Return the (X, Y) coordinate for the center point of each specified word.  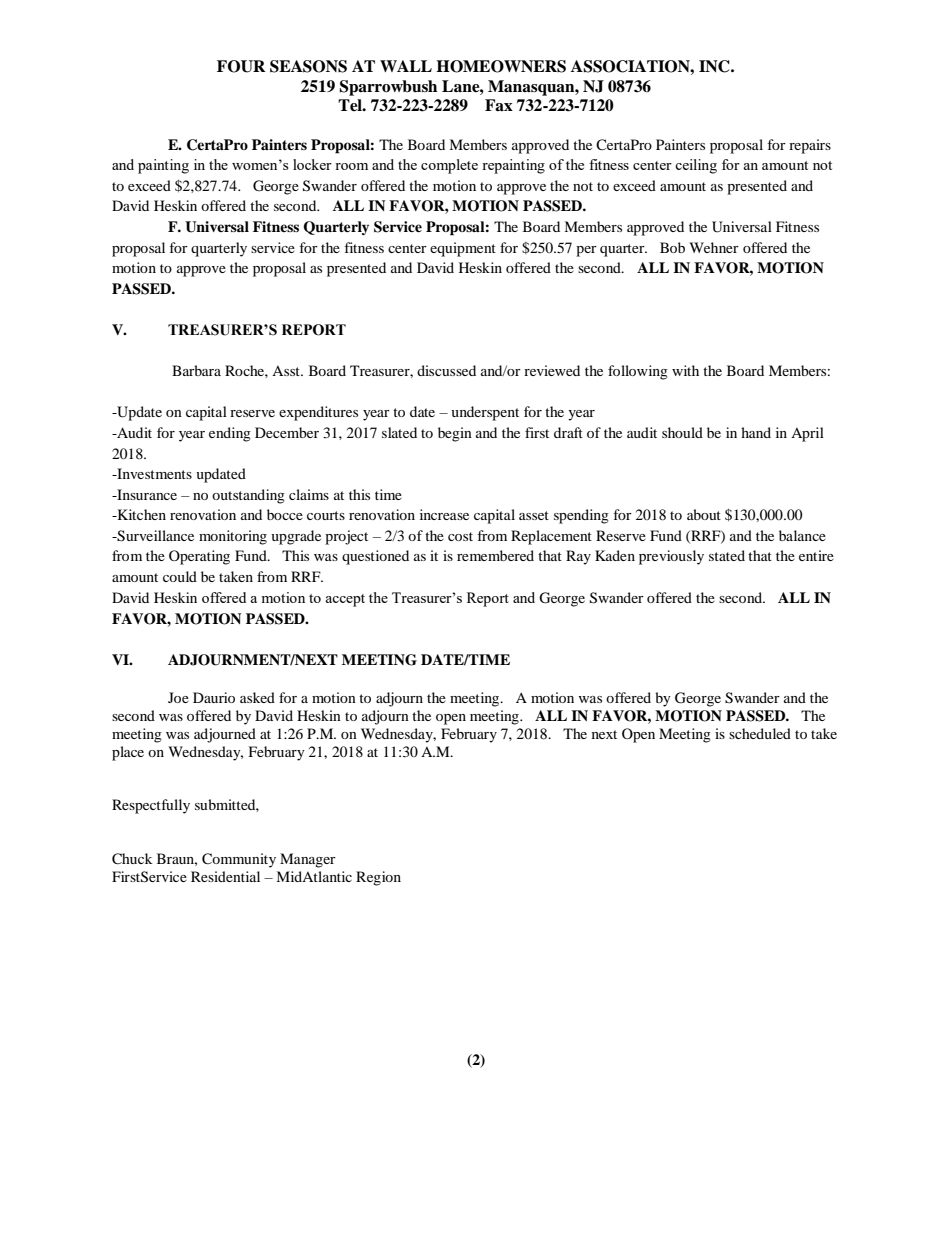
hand (756, 432)
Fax (499, 105)
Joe (178, 697)
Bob (672, 247)
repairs (810, 146)
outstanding (248, 496)
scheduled (760, 733)
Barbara (196, 370)
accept (345, 600)
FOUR (241, 66)
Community (239, 860)
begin (455, 434)
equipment (463, 249)
